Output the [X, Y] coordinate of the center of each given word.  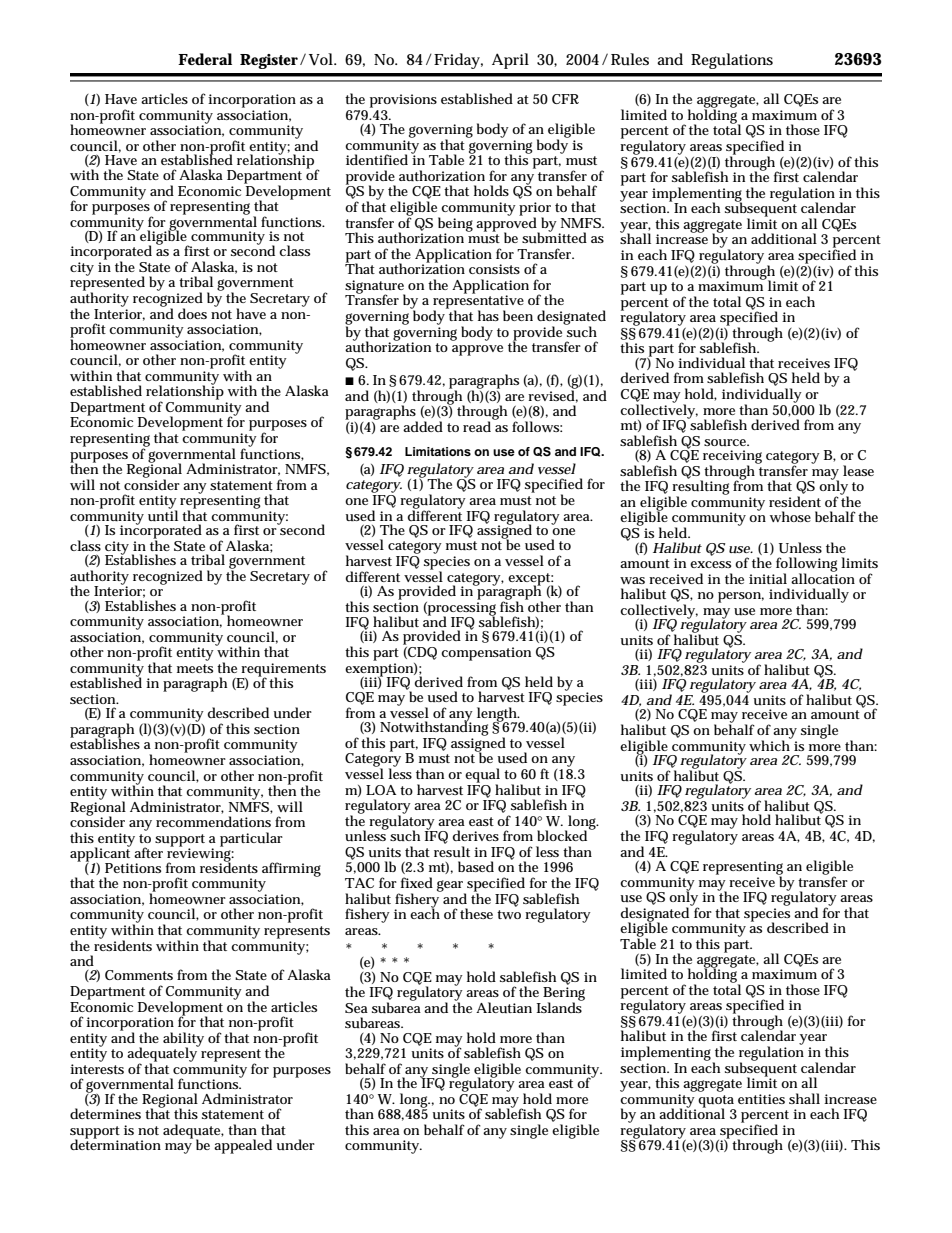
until [163, 514]
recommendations [213, 821]
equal [482, 776]
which [770, 744]
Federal [205, 59]
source [726, 442]
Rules [630, 59]
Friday [458, 61]
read [478, 425]
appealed [243, 1146]
